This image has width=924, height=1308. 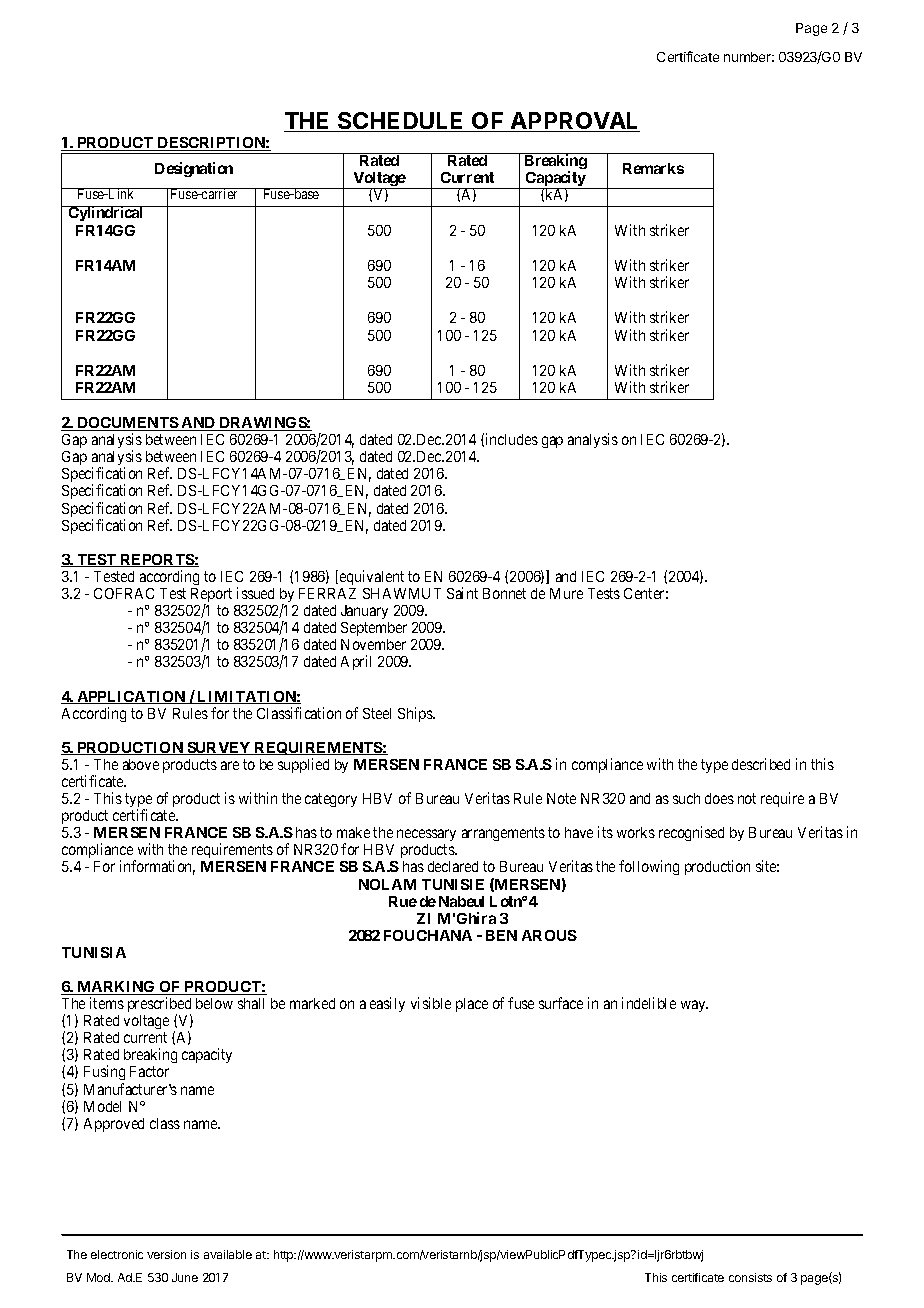 I want to click on version, so click(x=166, y=1254).
